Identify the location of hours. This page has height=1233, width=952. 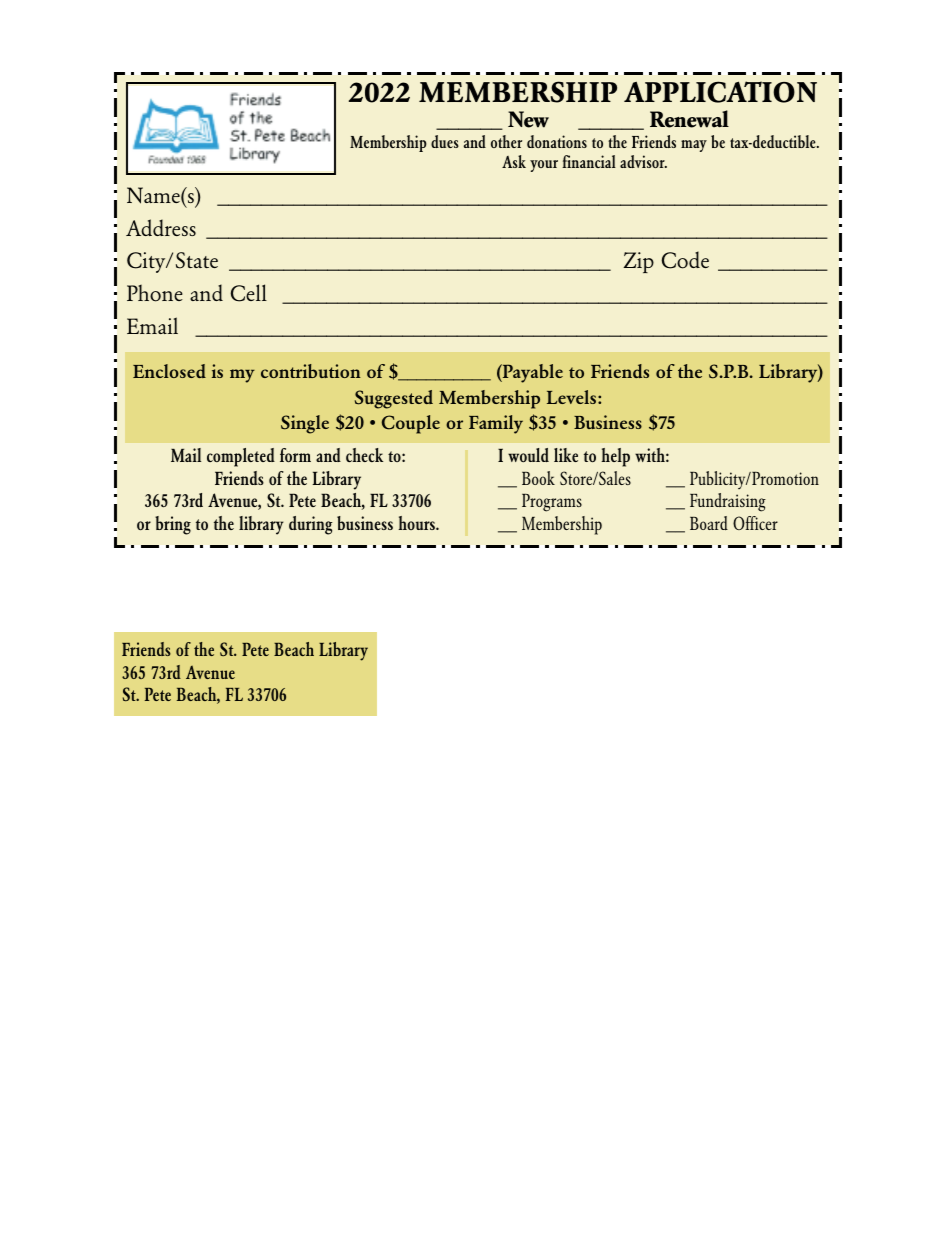
(417, 523).
